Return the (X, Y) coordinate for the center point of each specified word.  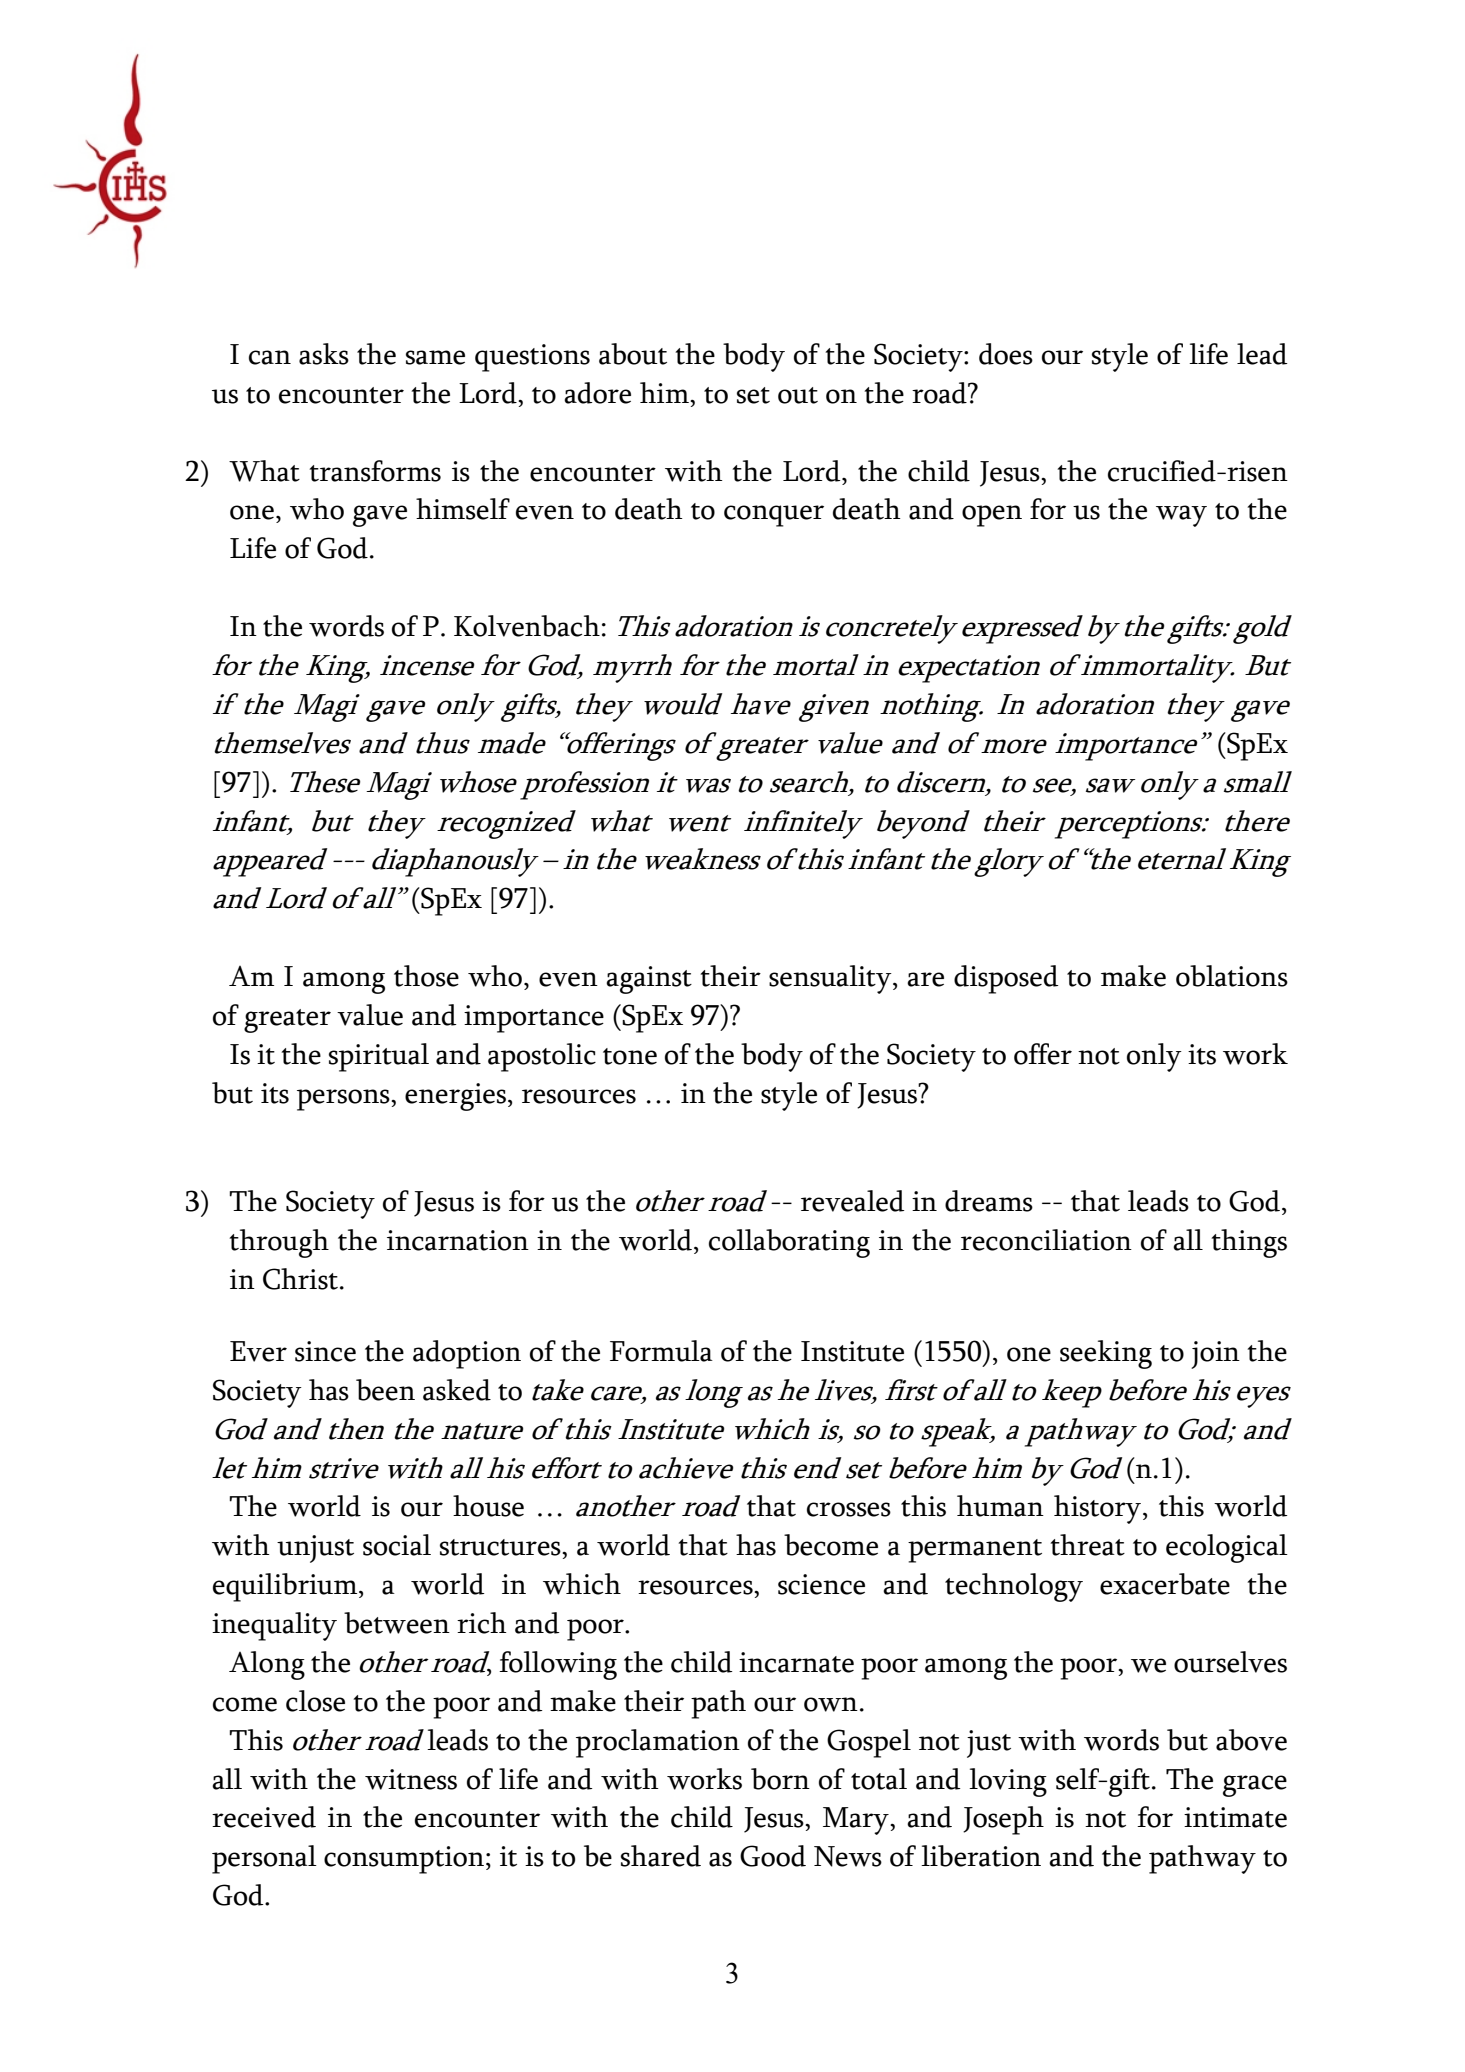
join (1215, 1355)
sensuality (831, 979)
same (435, 357)
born (780, 1779)
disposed (1006, 979)
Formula (661, 1351)
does (1006, 354)
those (426, 976)
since (325, 1351)
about (633, 354)
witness (411, 1779)
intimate (1235, 1817)
